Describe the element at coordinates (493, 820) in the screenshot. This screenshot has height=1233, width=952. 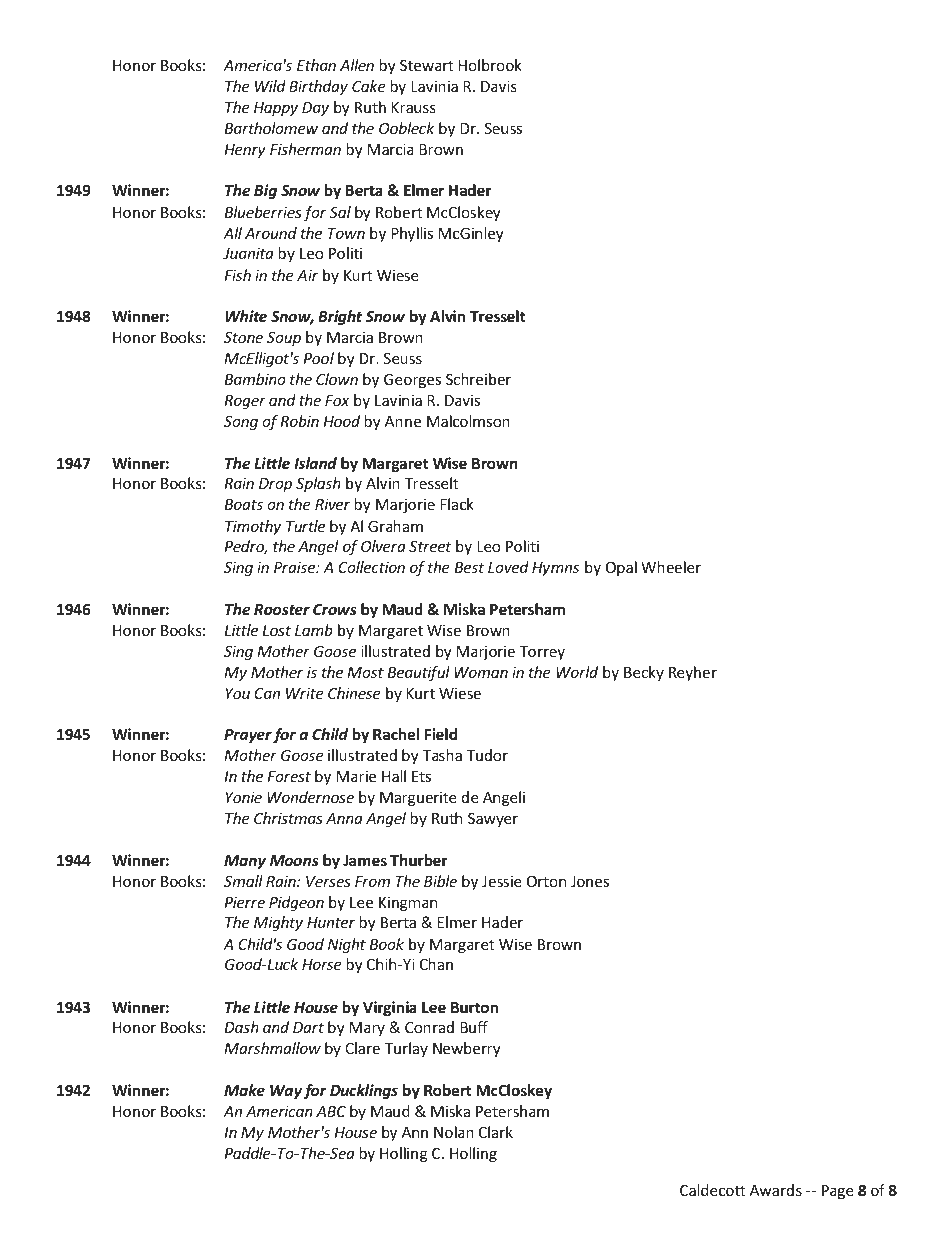
I see `Sawyer` at that location.
